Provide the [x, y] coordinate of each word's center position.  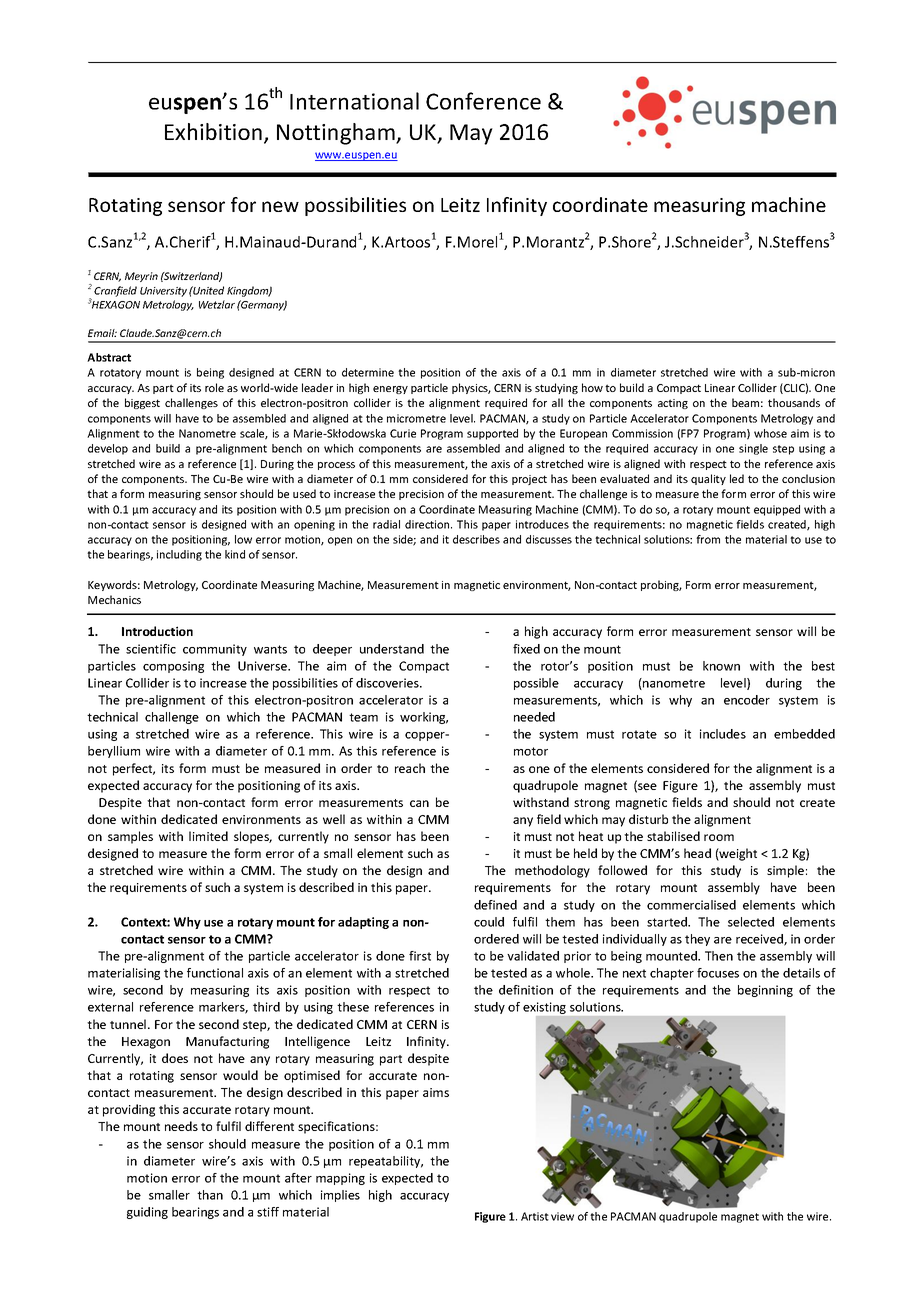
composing [173, 667]
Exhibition [213, 131]
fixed [526, 649]
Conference [483, 101]
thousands [794, 402]
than [210, 1195]
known [721, 666]
